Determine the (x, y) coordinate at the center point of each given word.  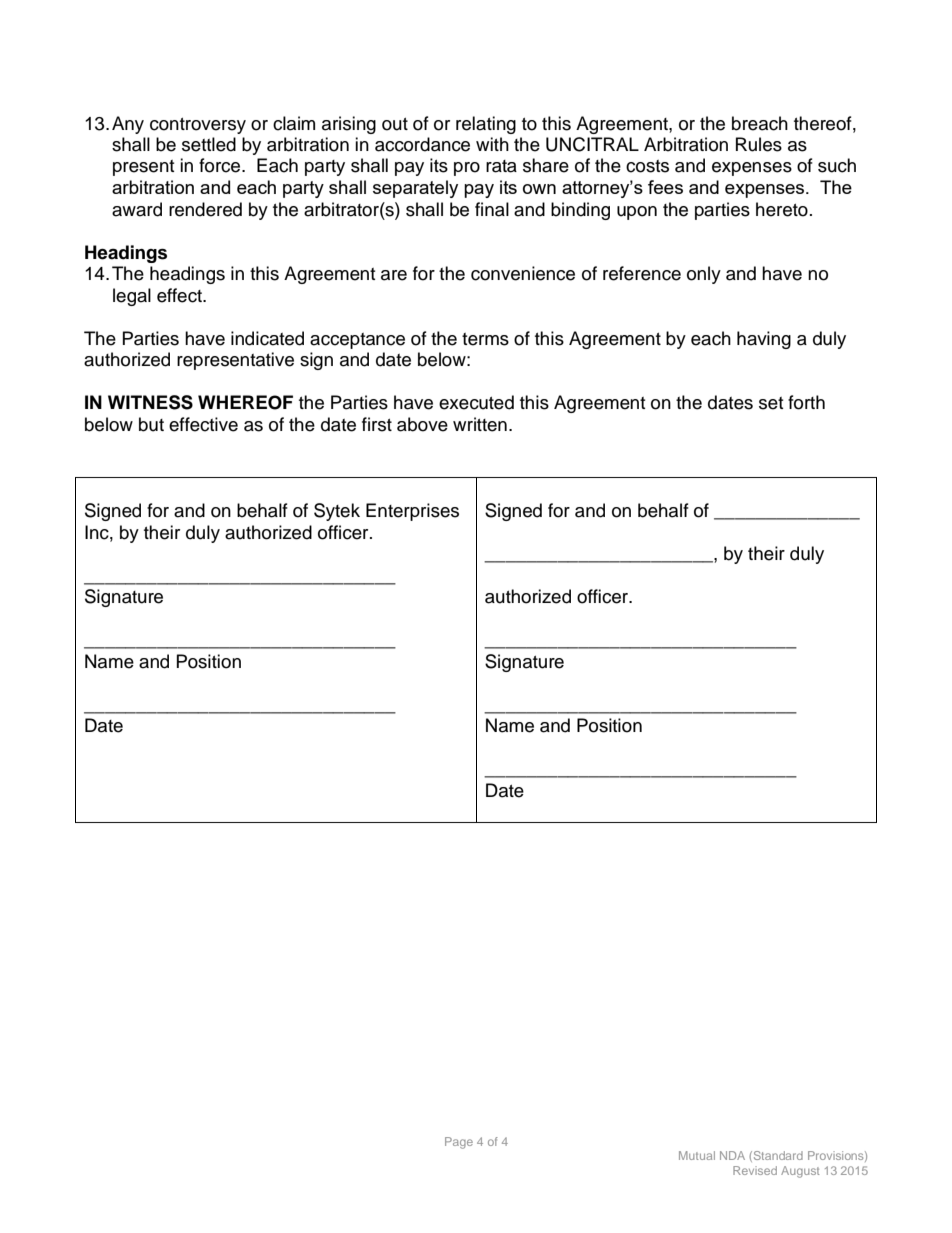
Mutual (697, 1155)
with (492, 144)
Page (459, 1143)
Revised (755, 1170)
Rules (759, 144)
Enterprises (412, 512)
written (480, 424)
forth (806, 402)
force (221, 165)
